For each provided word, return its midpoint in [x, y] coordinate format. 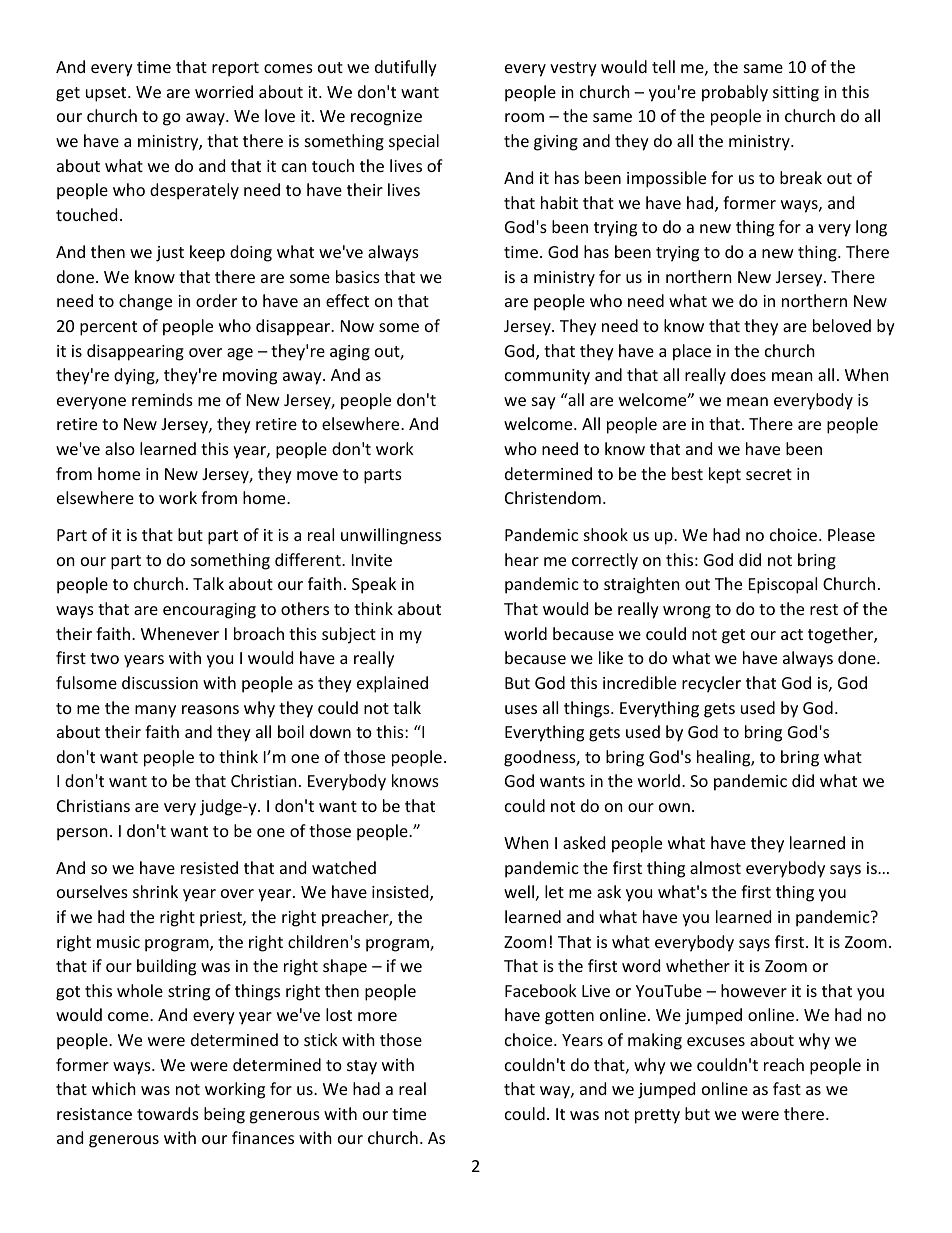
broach [259, 633]
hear [522, 559]
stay [362, 1067]
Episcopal [783, 585]
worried [224, 91]
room [524, 117]
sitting [796, 94]
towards [168, 1113]
